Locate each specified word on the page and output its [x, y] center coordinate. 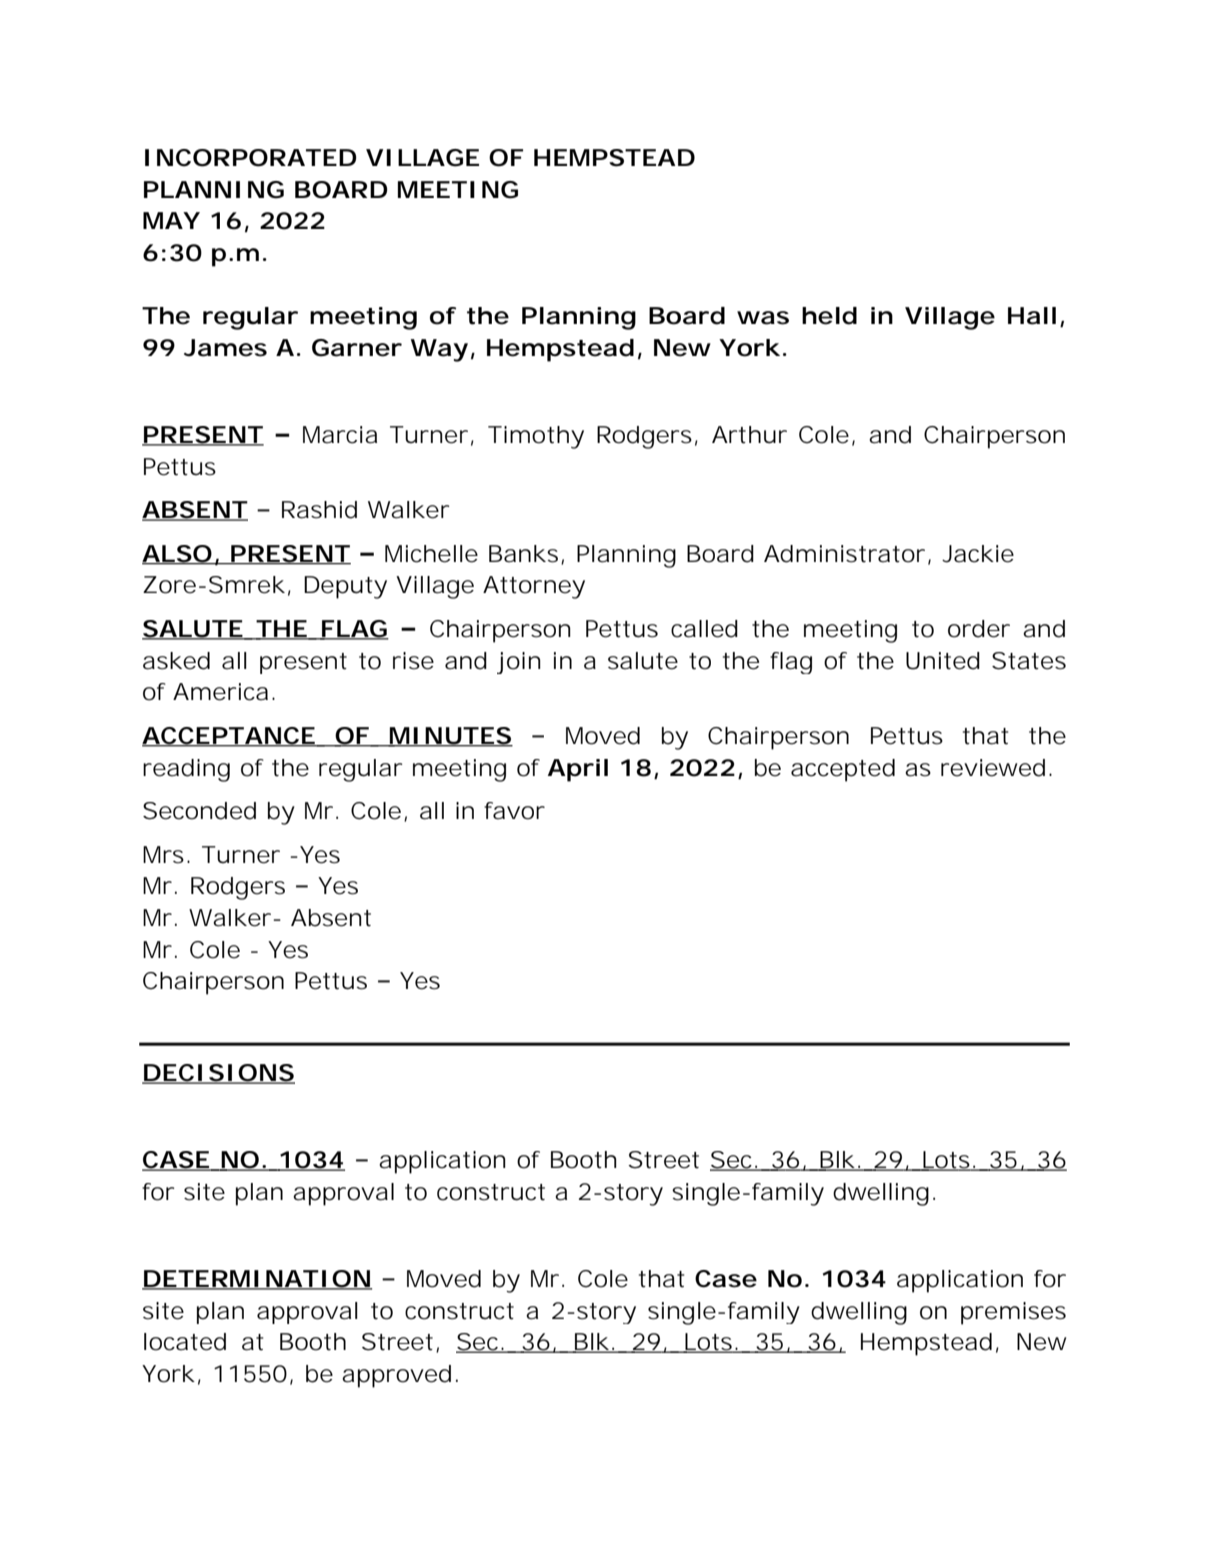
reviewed [993, 768]
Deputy [345, 587]
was [763, 318]
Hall [1032, 316]
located [185, 1342]
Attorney [534, 587]
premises [1013, 1313]
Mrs [163, 855]
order [979, 629]
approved [396, 1376]
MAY [171, 220]
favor [514, 811]
